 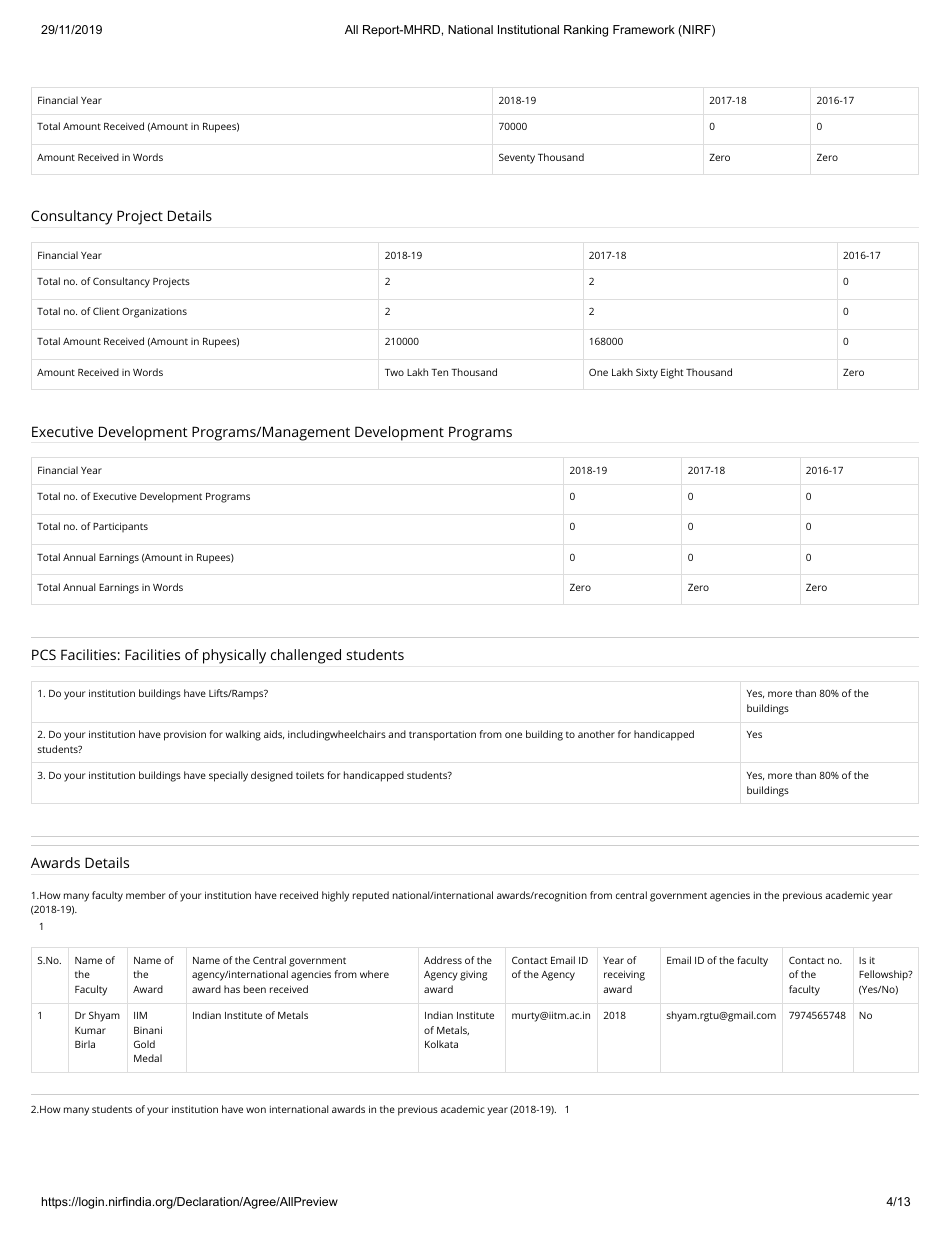 What do you see at coordinates (106, 311) in the page?
I see `Client` at bounding box center [106, 311].
